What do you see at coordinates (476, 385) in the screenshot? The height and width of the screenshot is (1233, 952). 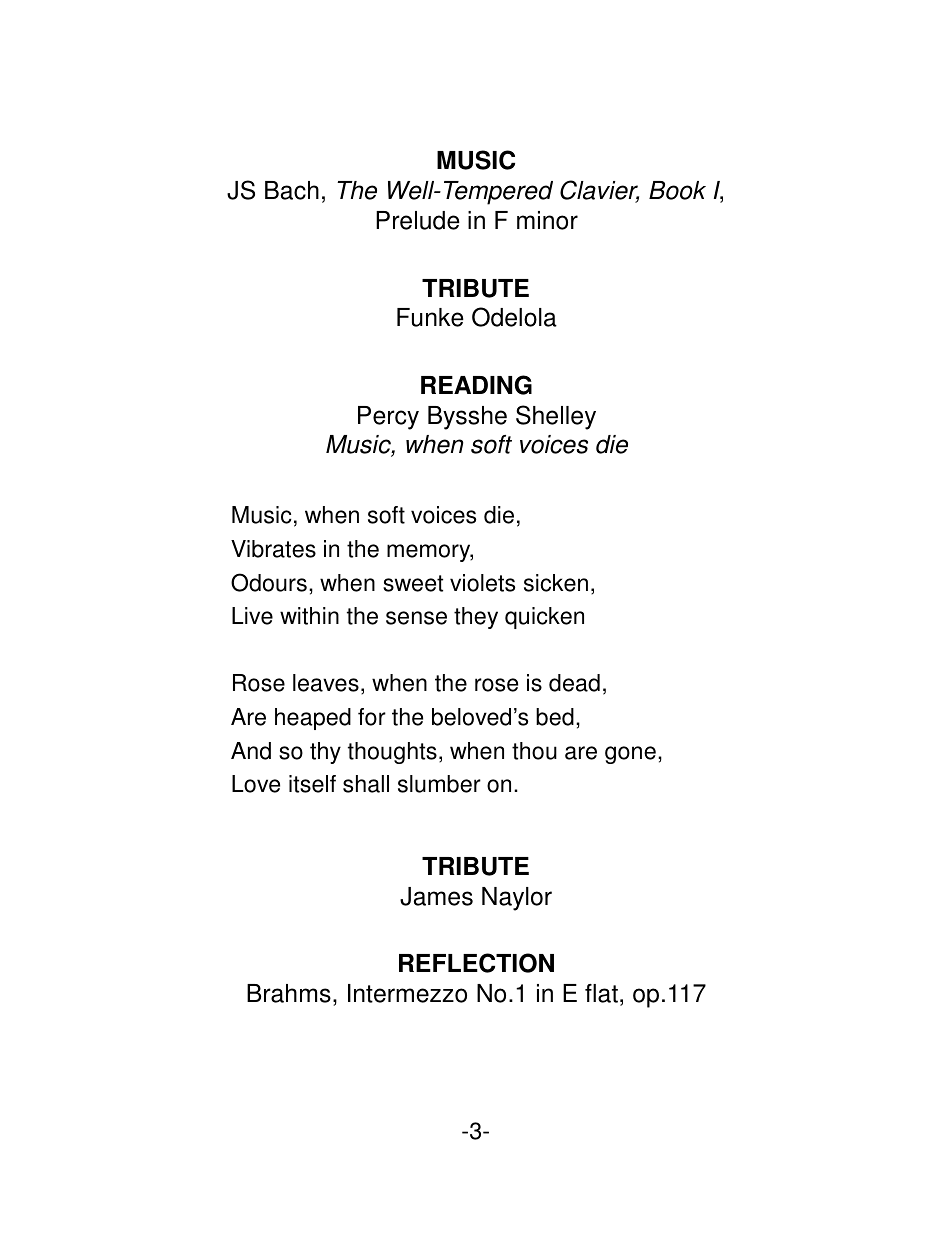 I see `READING` at bounding box center [476, 385].
